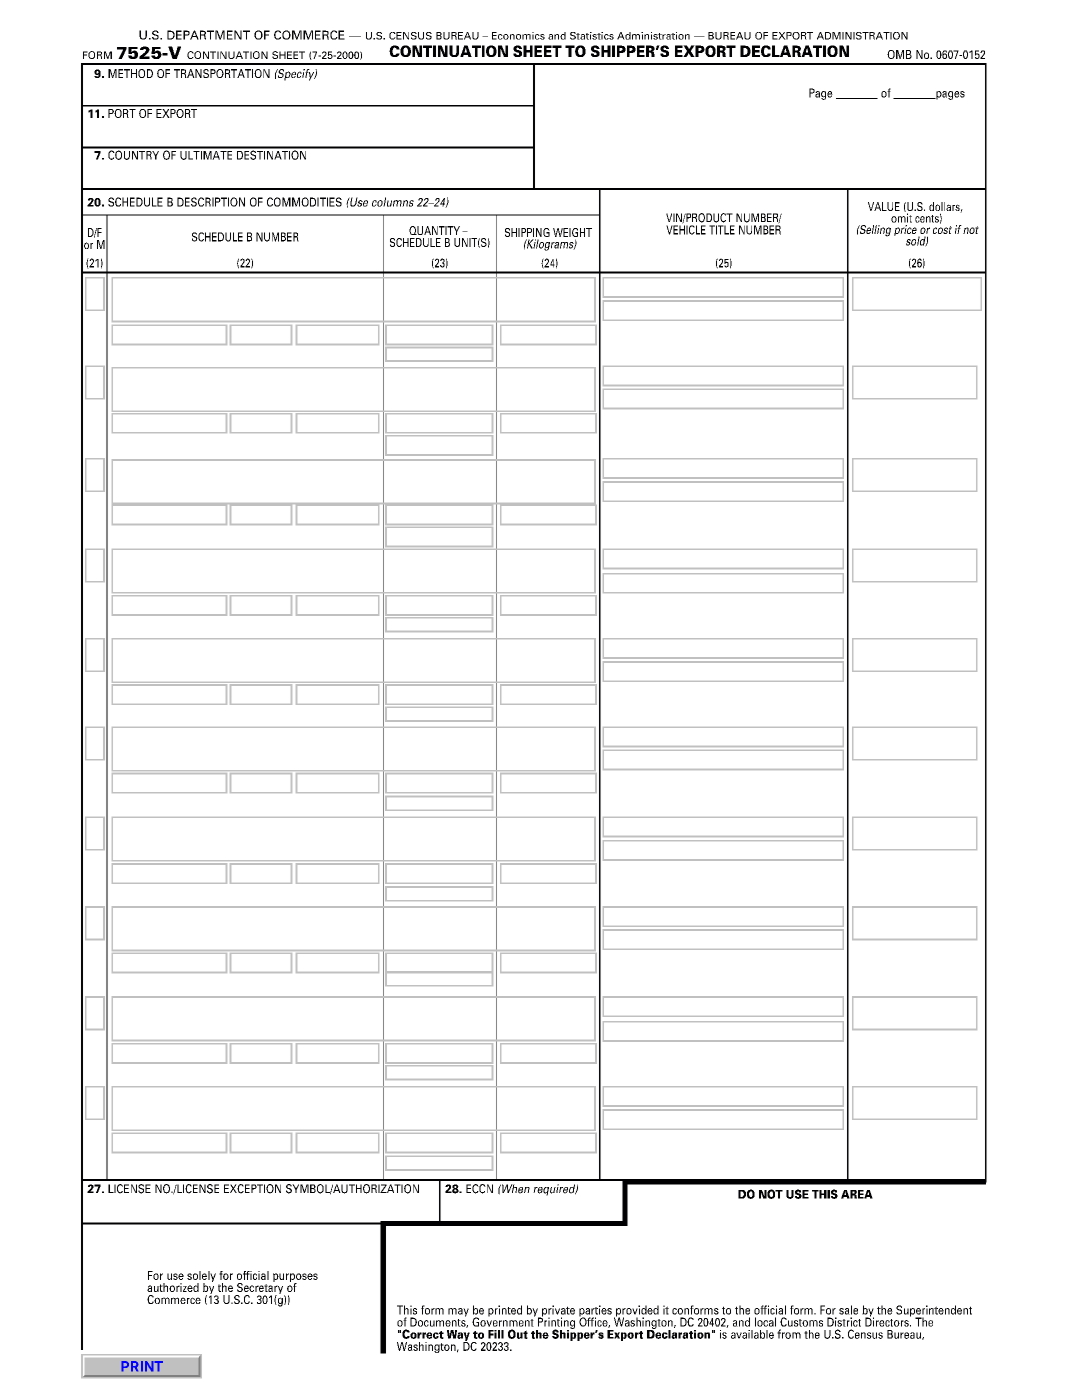 This page has height=1381, width=1067. I want to click on Economics, so click(518, 36).
